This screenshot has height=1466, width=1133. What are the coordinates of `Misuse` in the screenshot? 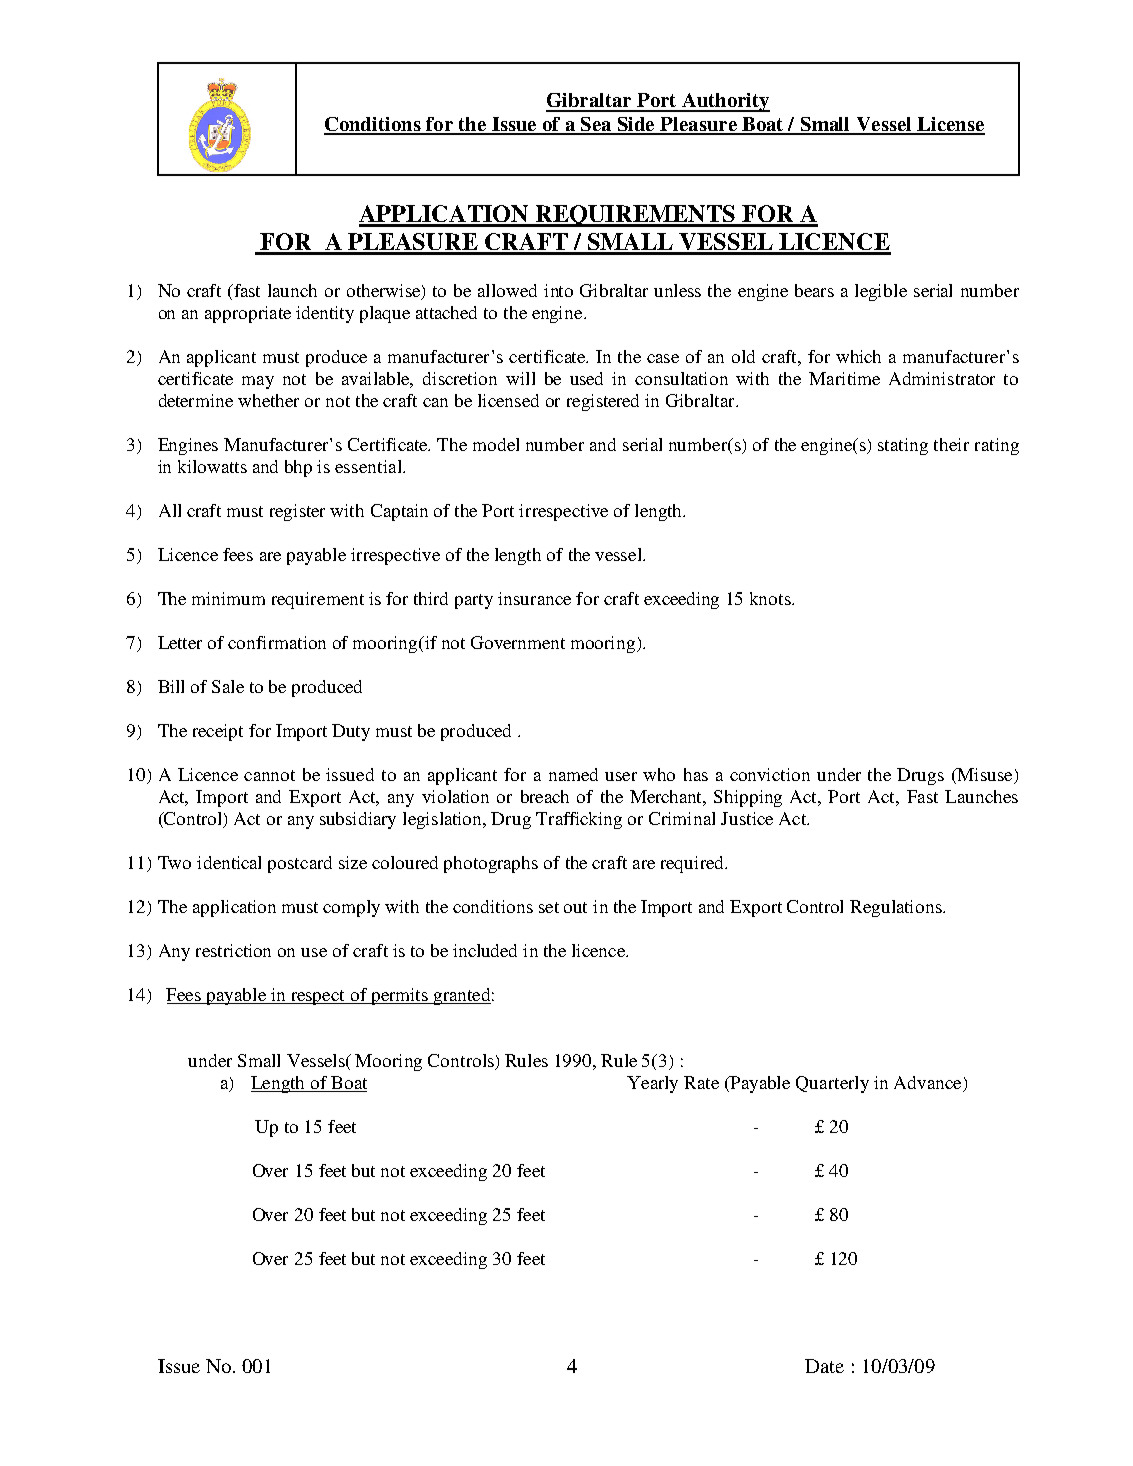 It's located at (985, 776).
